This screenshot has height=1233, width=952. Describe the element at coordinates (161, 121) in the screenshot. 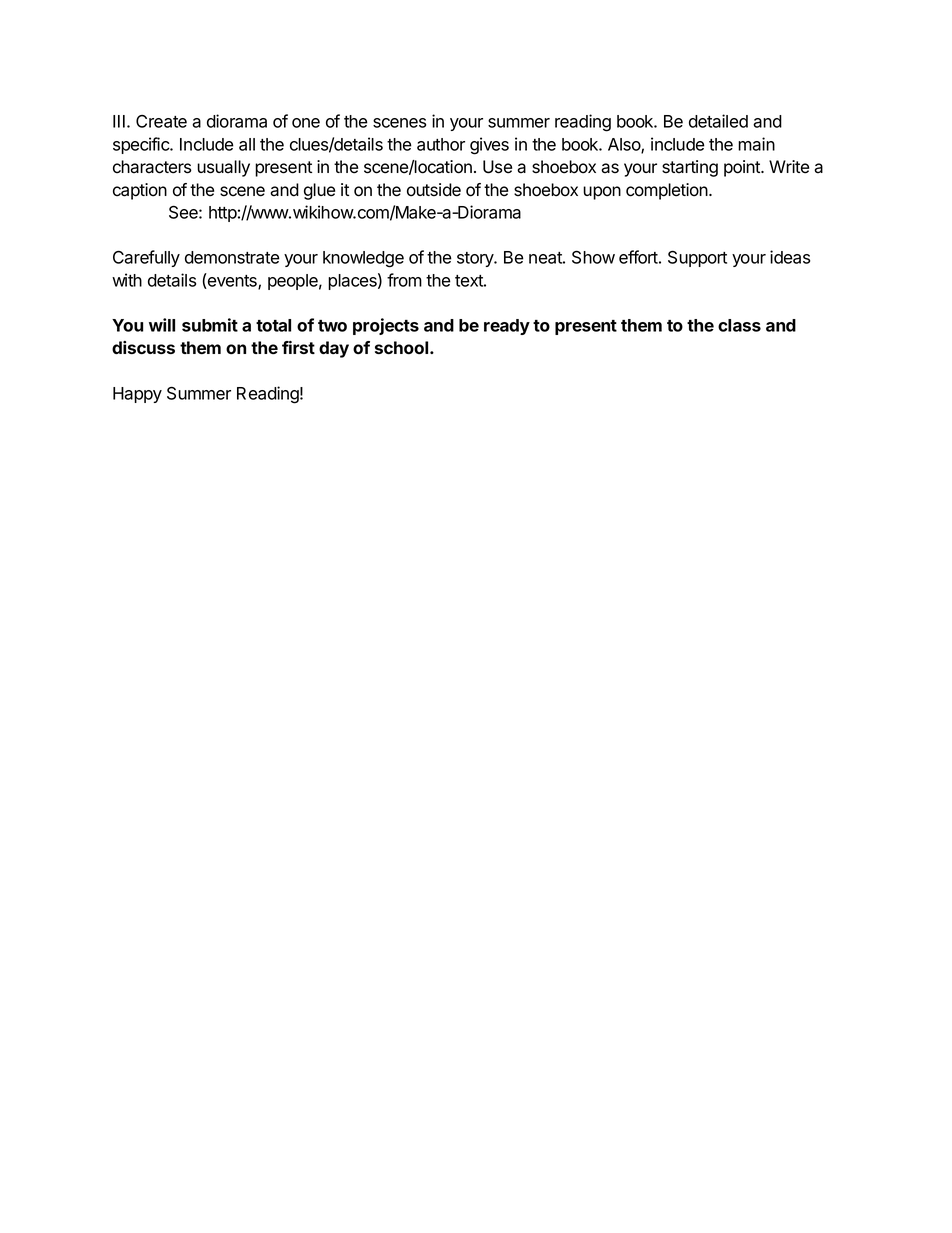

I see `Create` at that location.
